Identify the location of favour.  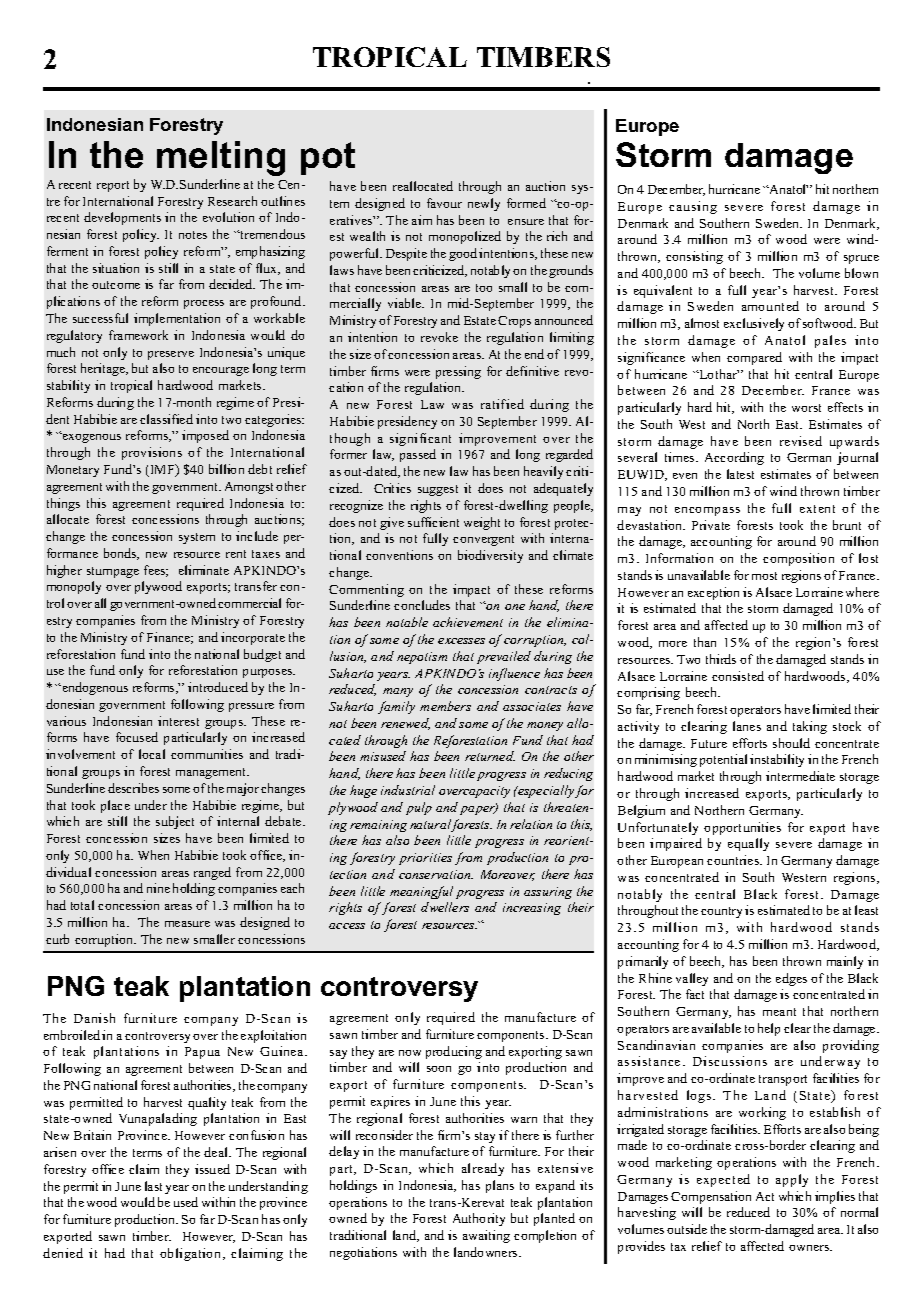
(444, 203).
